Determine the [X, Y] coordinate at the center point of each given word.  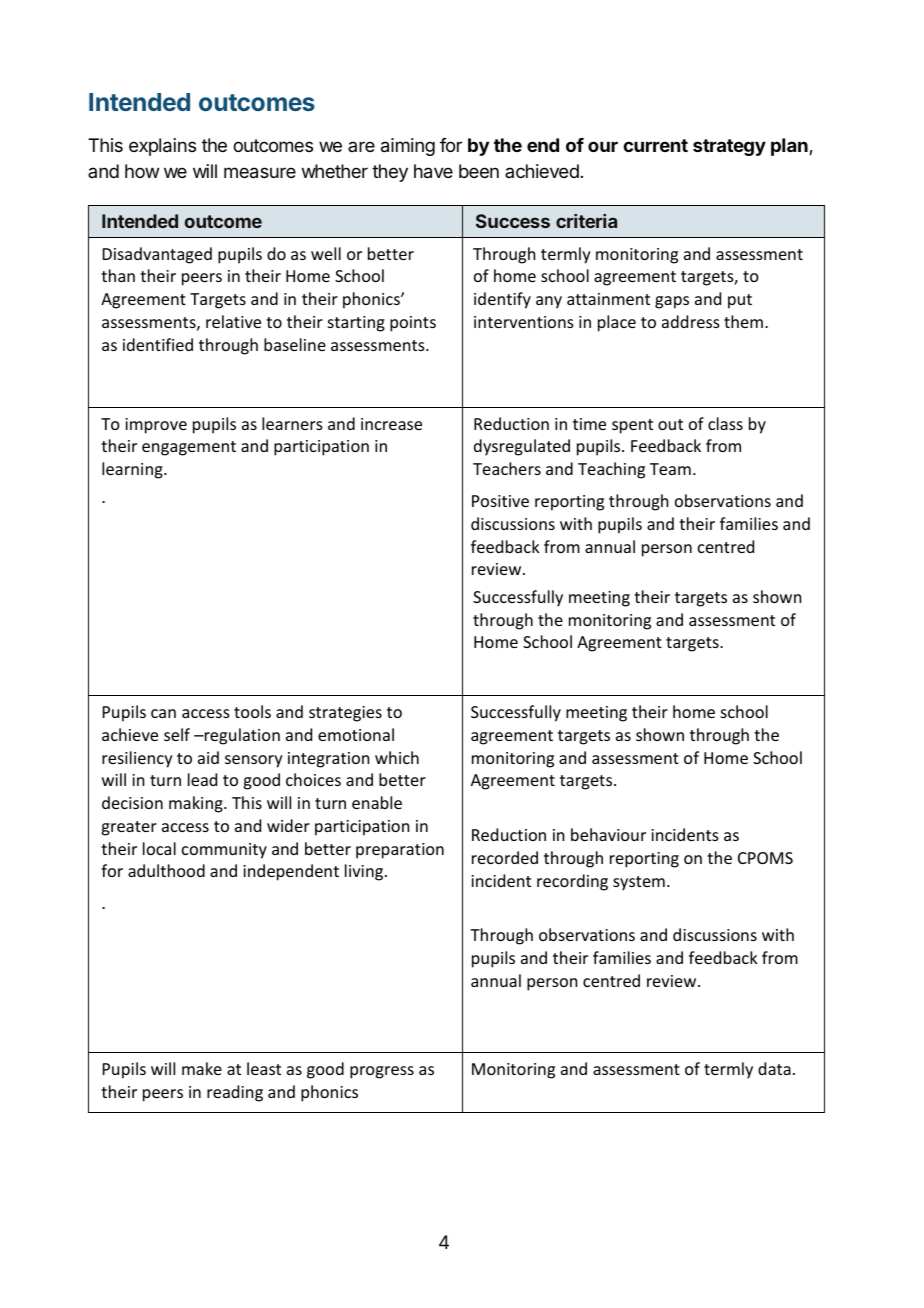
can [163, 713]
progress [382, 1072]
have [433, 171]
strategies [345, 714]
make [202, 1068]
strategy [729, 147]
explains [162, 147]
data [774, 1068]
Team [670, 469]
